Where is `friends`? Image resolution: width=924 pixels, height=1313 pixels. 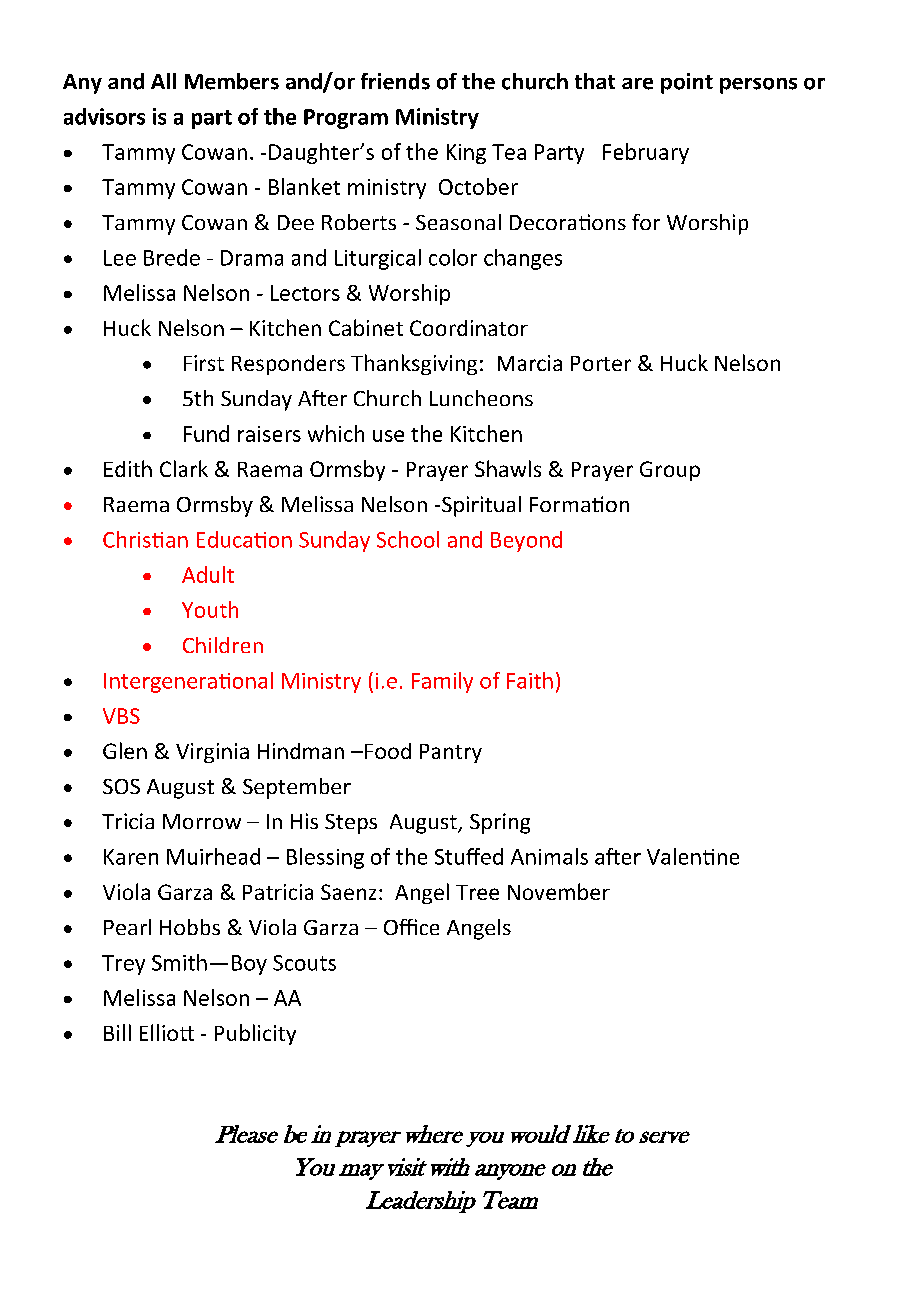 friends is located at coordinates (395, 81).
